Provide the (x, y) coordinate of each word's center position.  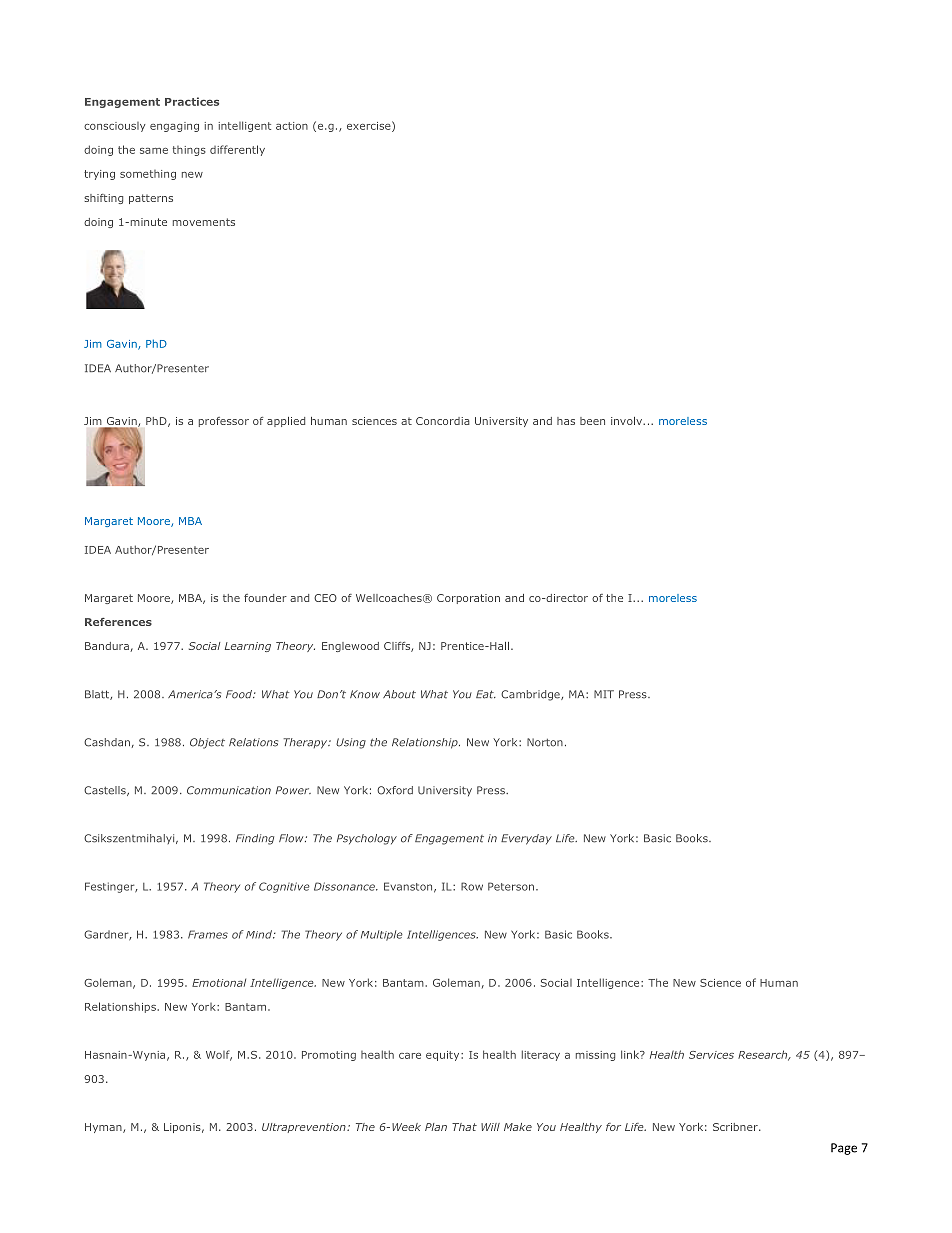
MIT (604, 694)
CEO (325, 598)
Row (472, 886)
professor (224, 422)
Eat (486, 694)
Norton (545, 742)
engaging (174, 127)
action (292, 126)
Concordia (443, 421)
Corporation (468, 599)
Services (711, 1055)
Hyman (104, 1128)
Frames (208, 934)
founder (265, 598)
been (592, 421)
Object (207, 743)
